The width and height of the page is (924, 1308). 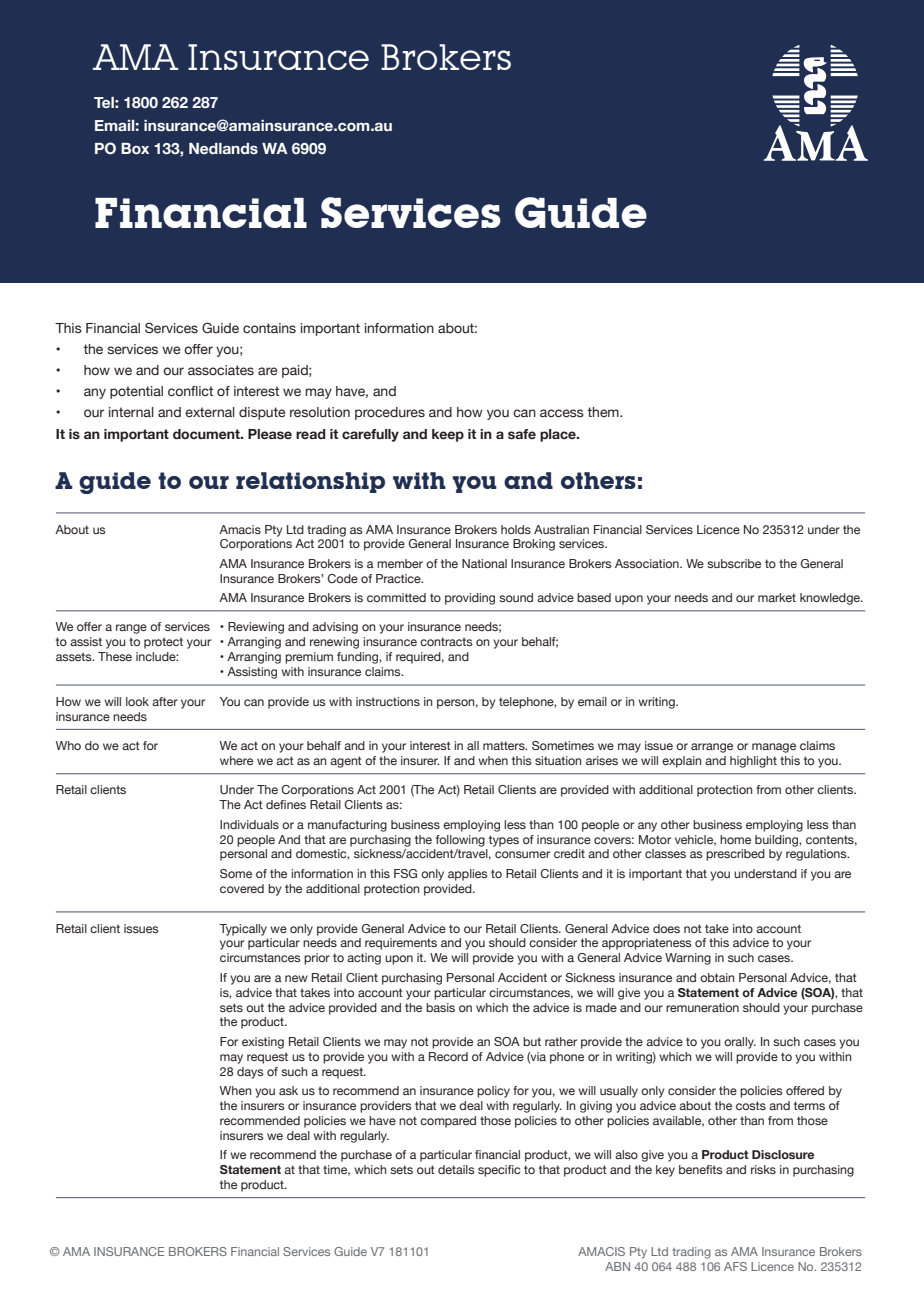 What do you see at coordinates (468, 875) in the page?
I see `applies` at bounding box center [468, 875].
